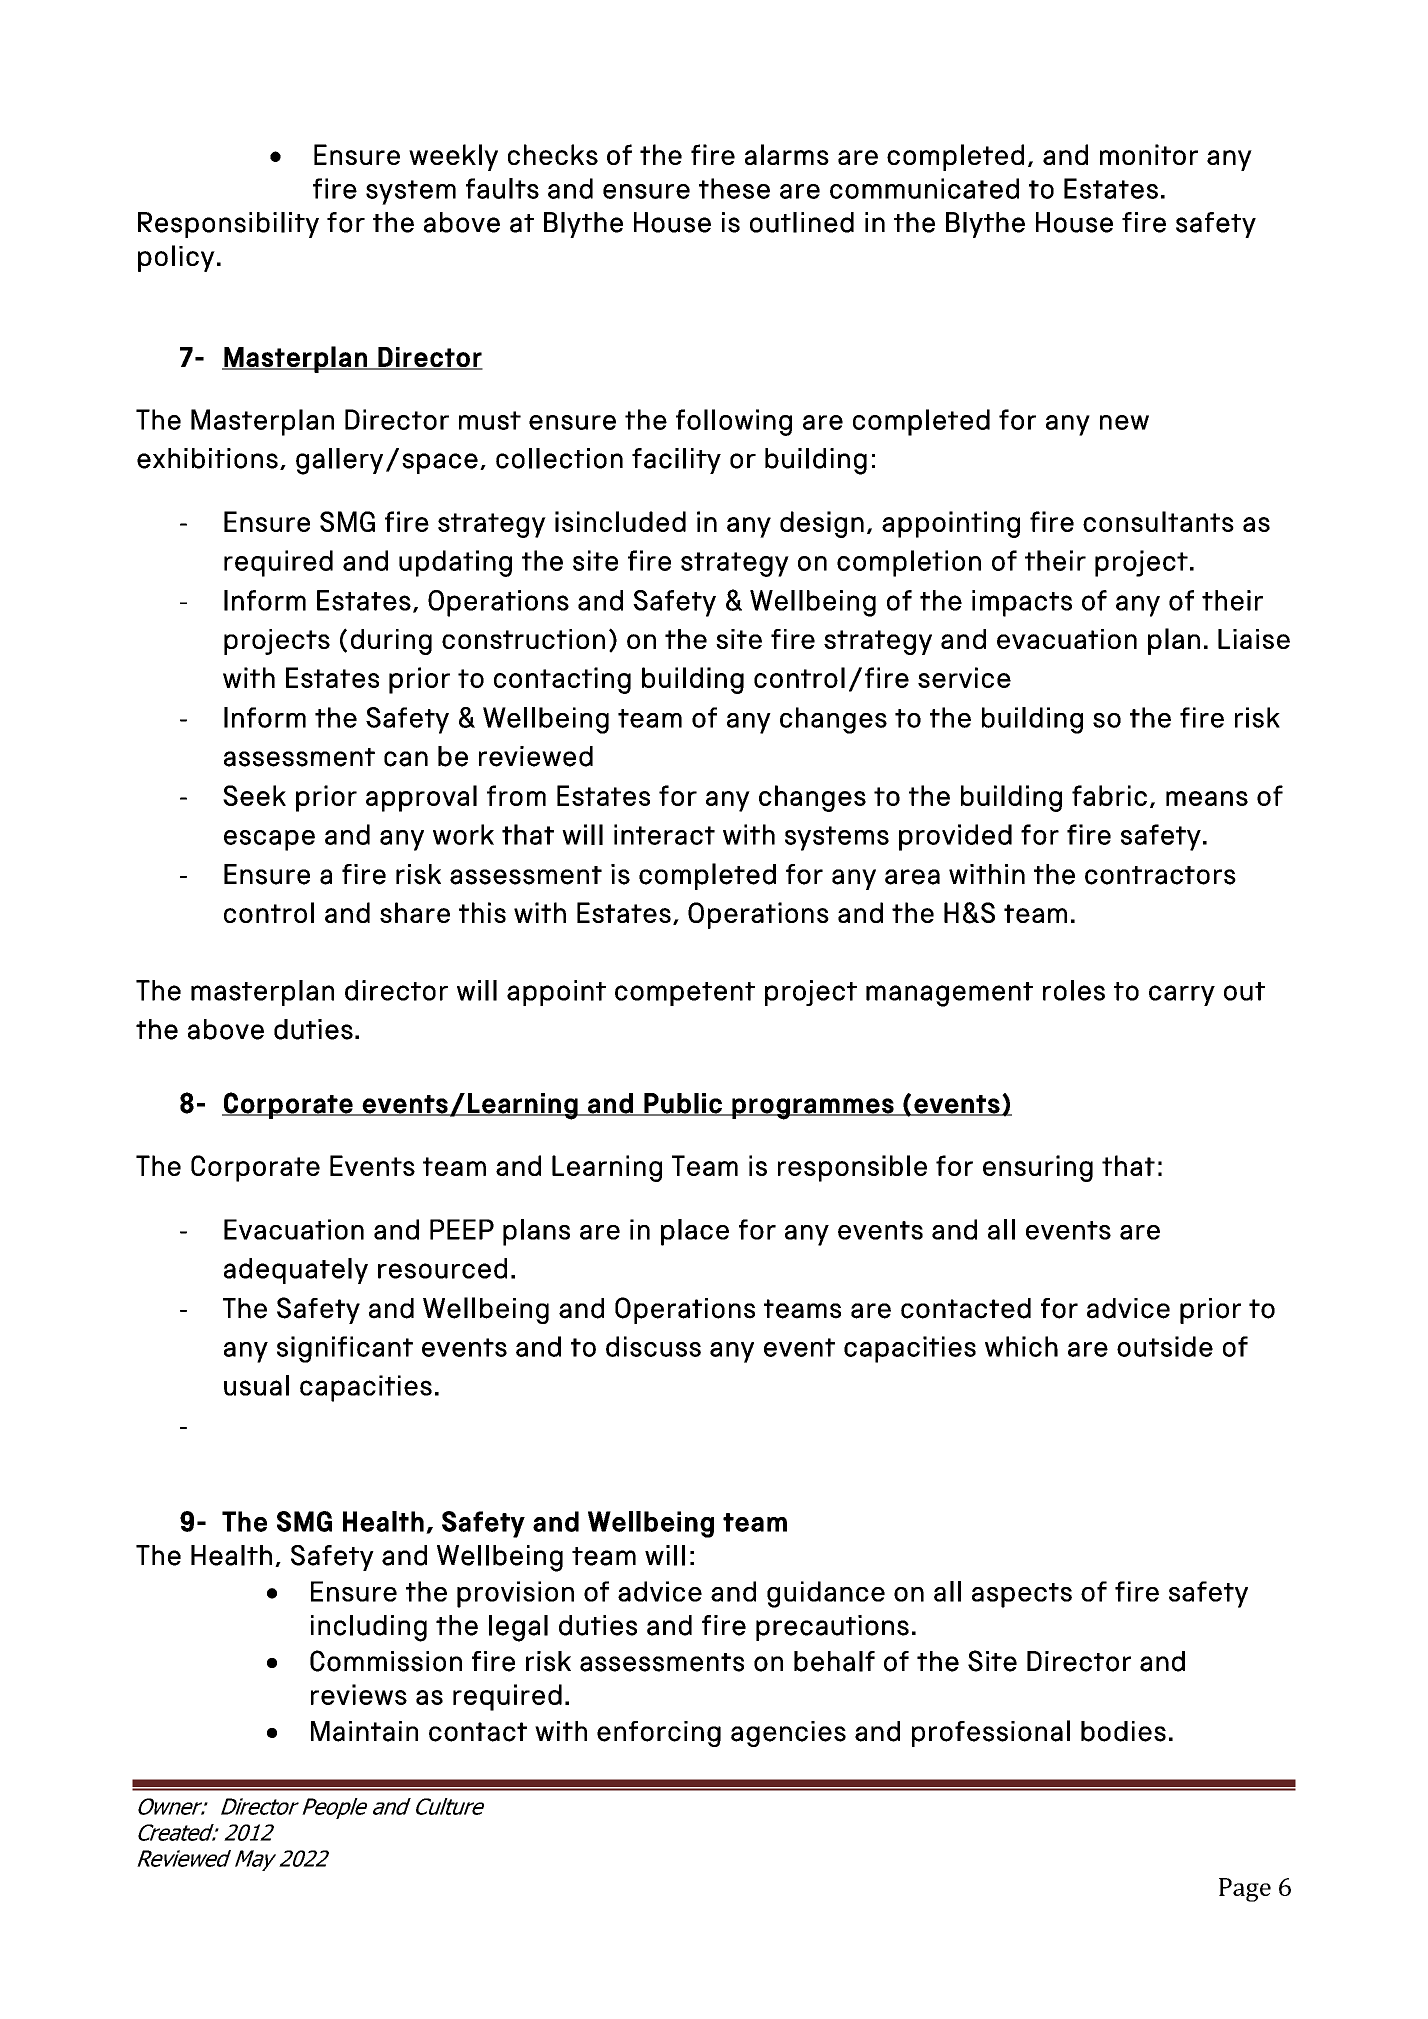 Image resolution: width=1428 pixels, height=2019 pixels. What do you see at coordinates (1158, 521) in the screenshot?
I see `consultants` at bounding box center [1158, 521].
